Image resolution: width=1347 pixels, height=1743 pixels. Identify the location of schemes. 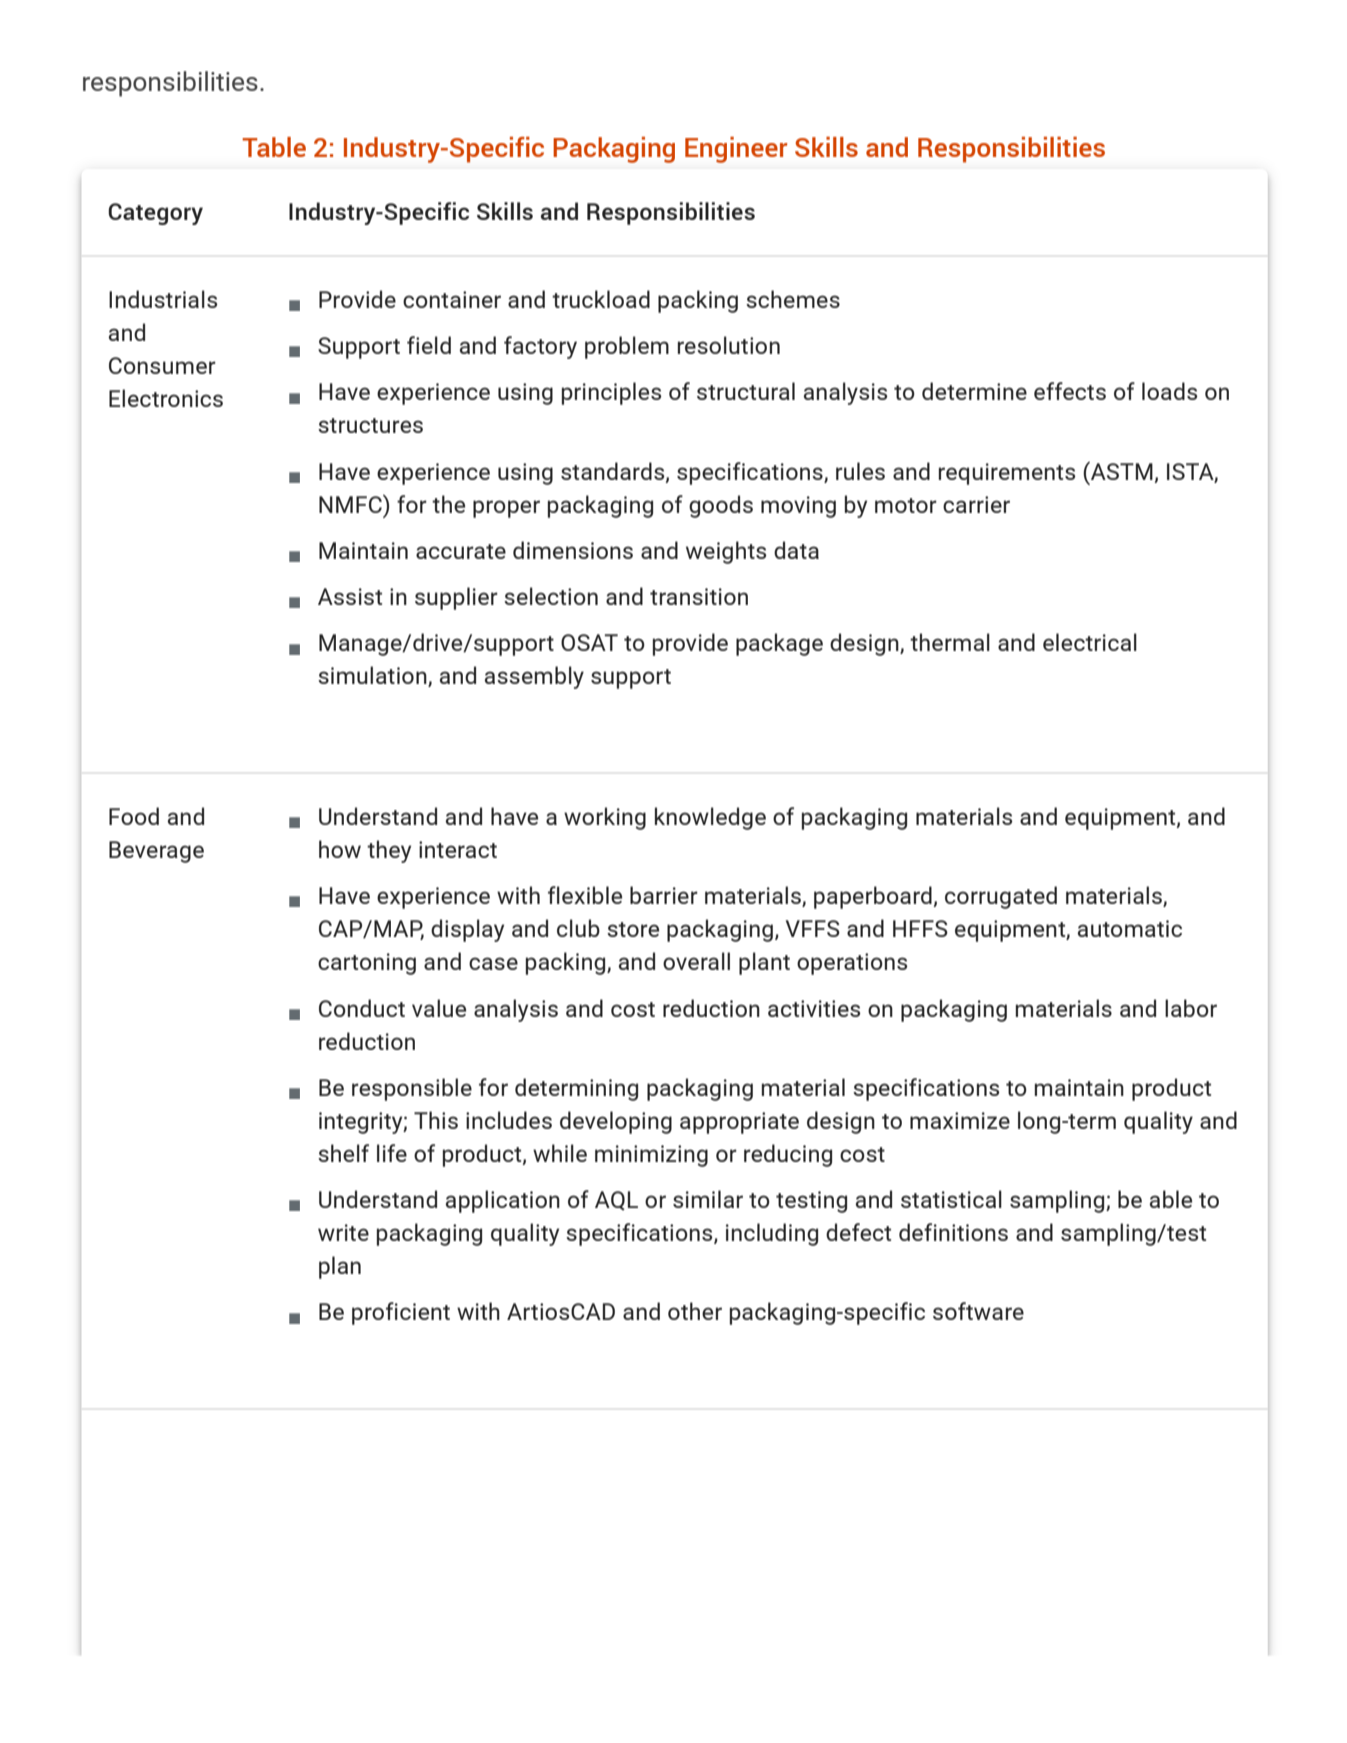
(793, 299).
